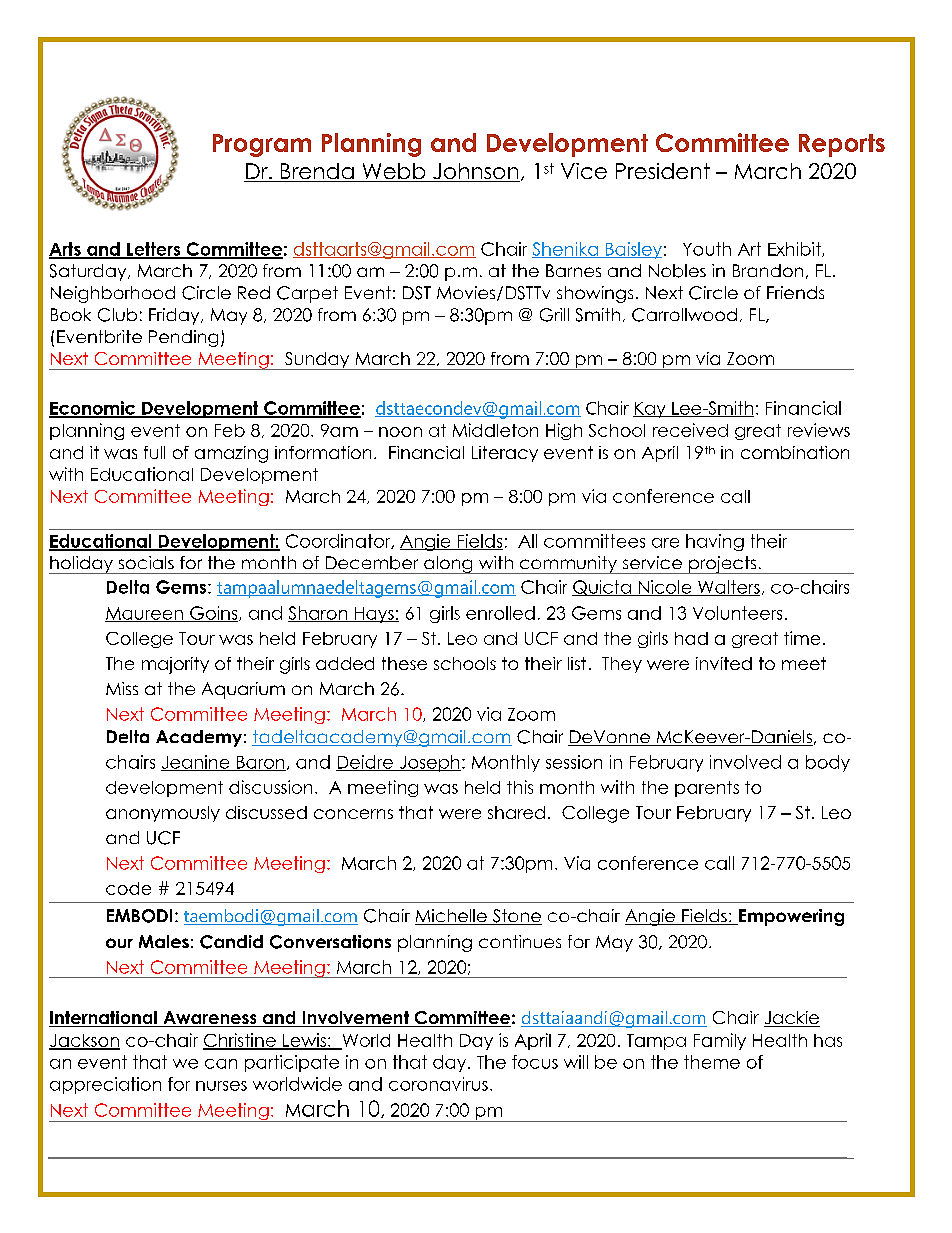  I want to click on combination, so click(795, 452).
